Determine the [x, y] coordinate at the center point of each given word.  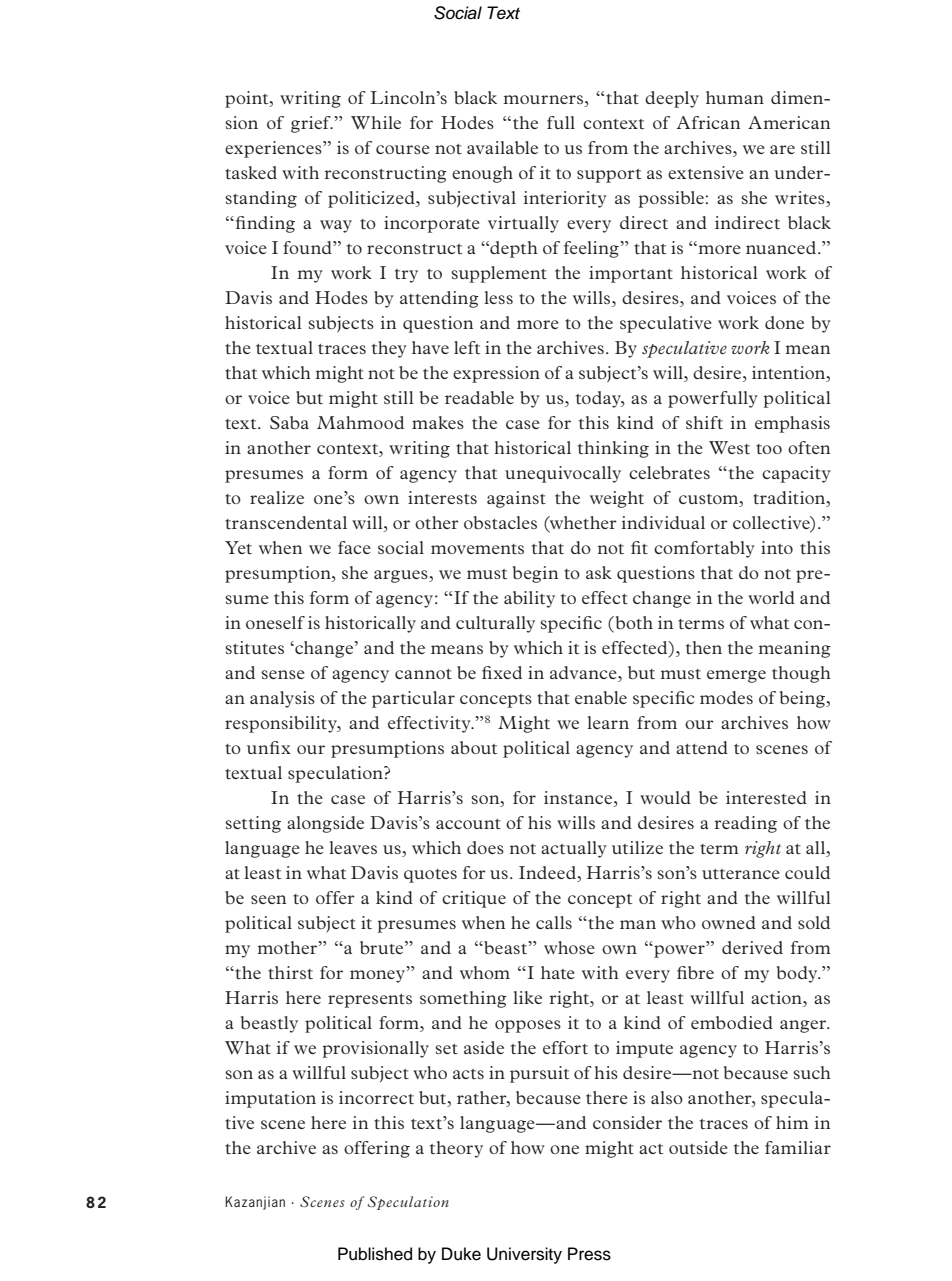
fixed [502, 672]
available [502, 147]
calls [554, 922]
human [735, 97]
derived [752, 947]
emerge [736, 676]
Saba [289, 422]
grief [312, 124]
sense [283, 674]
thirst [290, 972]
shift [704, 422]
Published [375, 1254]
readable [479, 397]
